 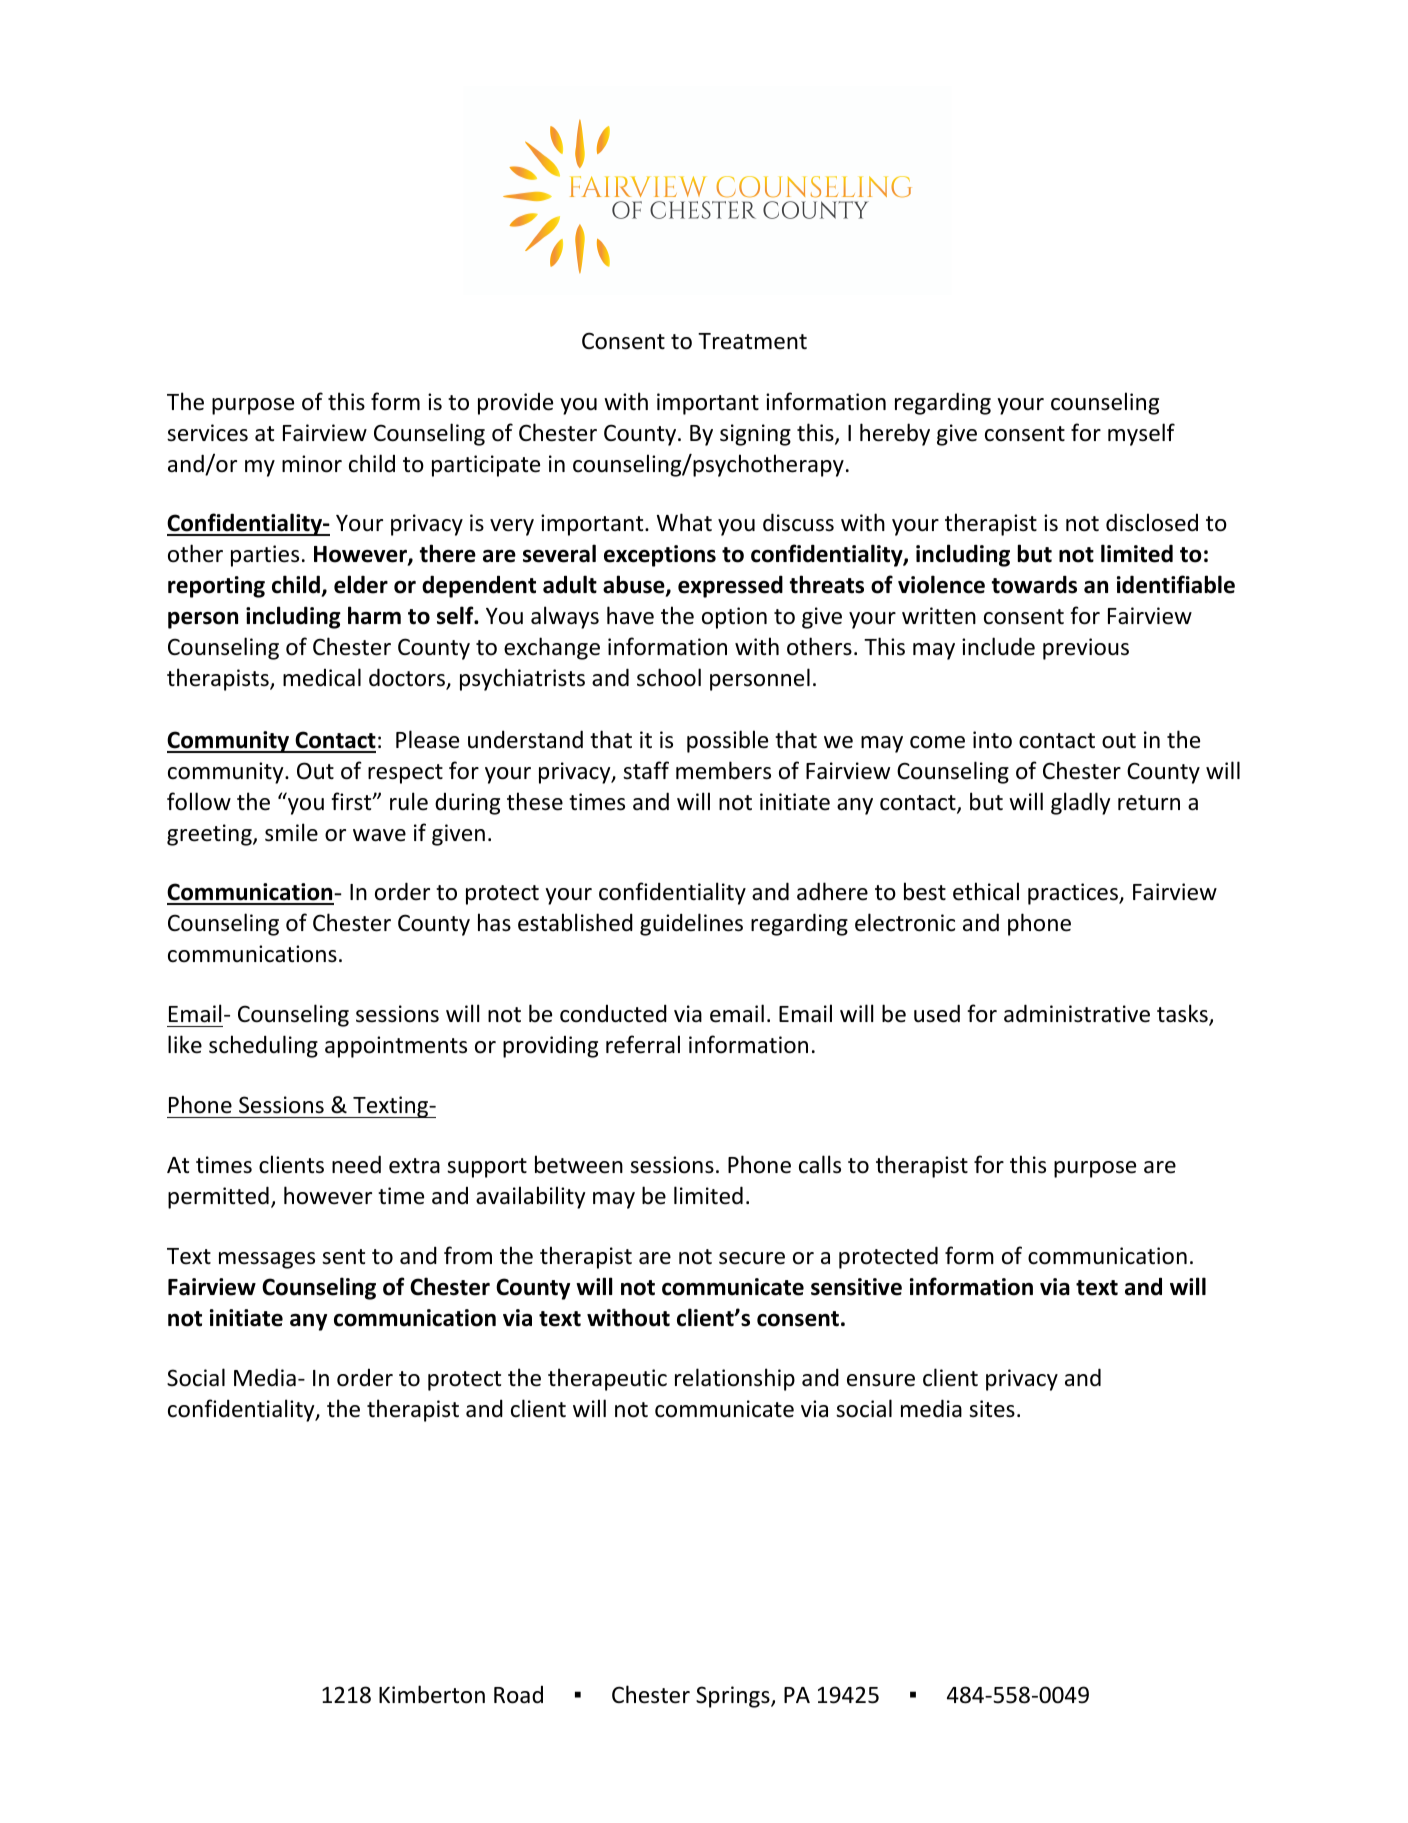 What do you see at coordinates (322, 677) in the screenshot?
I see `medical` at bounding box center [322, 677].
